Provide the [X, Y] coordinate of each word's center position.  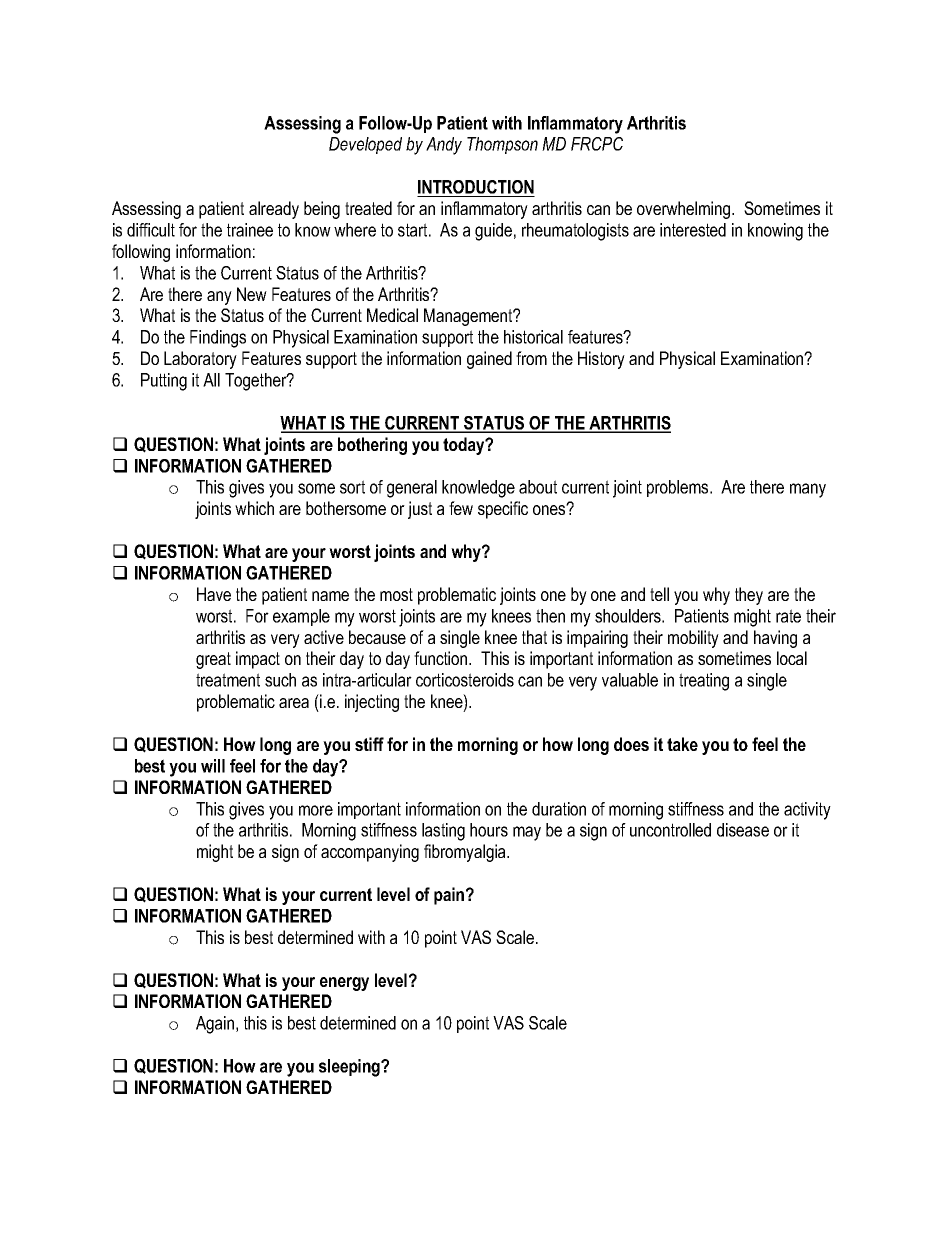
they [749, 596]
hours [489, 830]
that [534, 637]
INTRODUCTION [476, 187]
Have [214, 594]
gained [489, 360]
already [274, 210]
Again [215, 1025]
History [601, 360]
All [211, 380]
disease [743, 830]
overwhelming [685, 210]
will [213, 766]
